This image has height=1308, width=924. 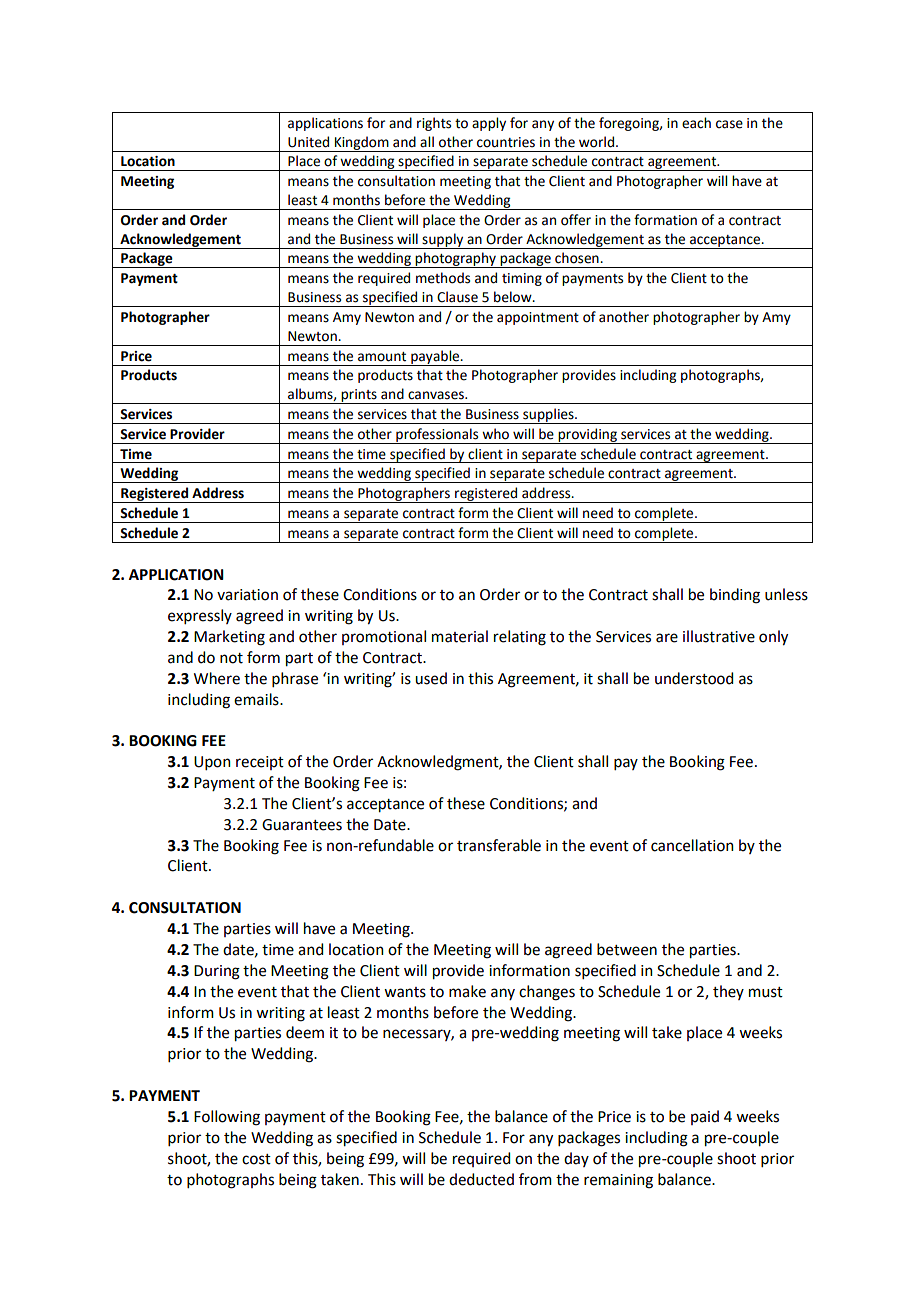 What do you see at coordinates (735, 596) in the image?
I see `binding` at bounding box center [735, 596].
